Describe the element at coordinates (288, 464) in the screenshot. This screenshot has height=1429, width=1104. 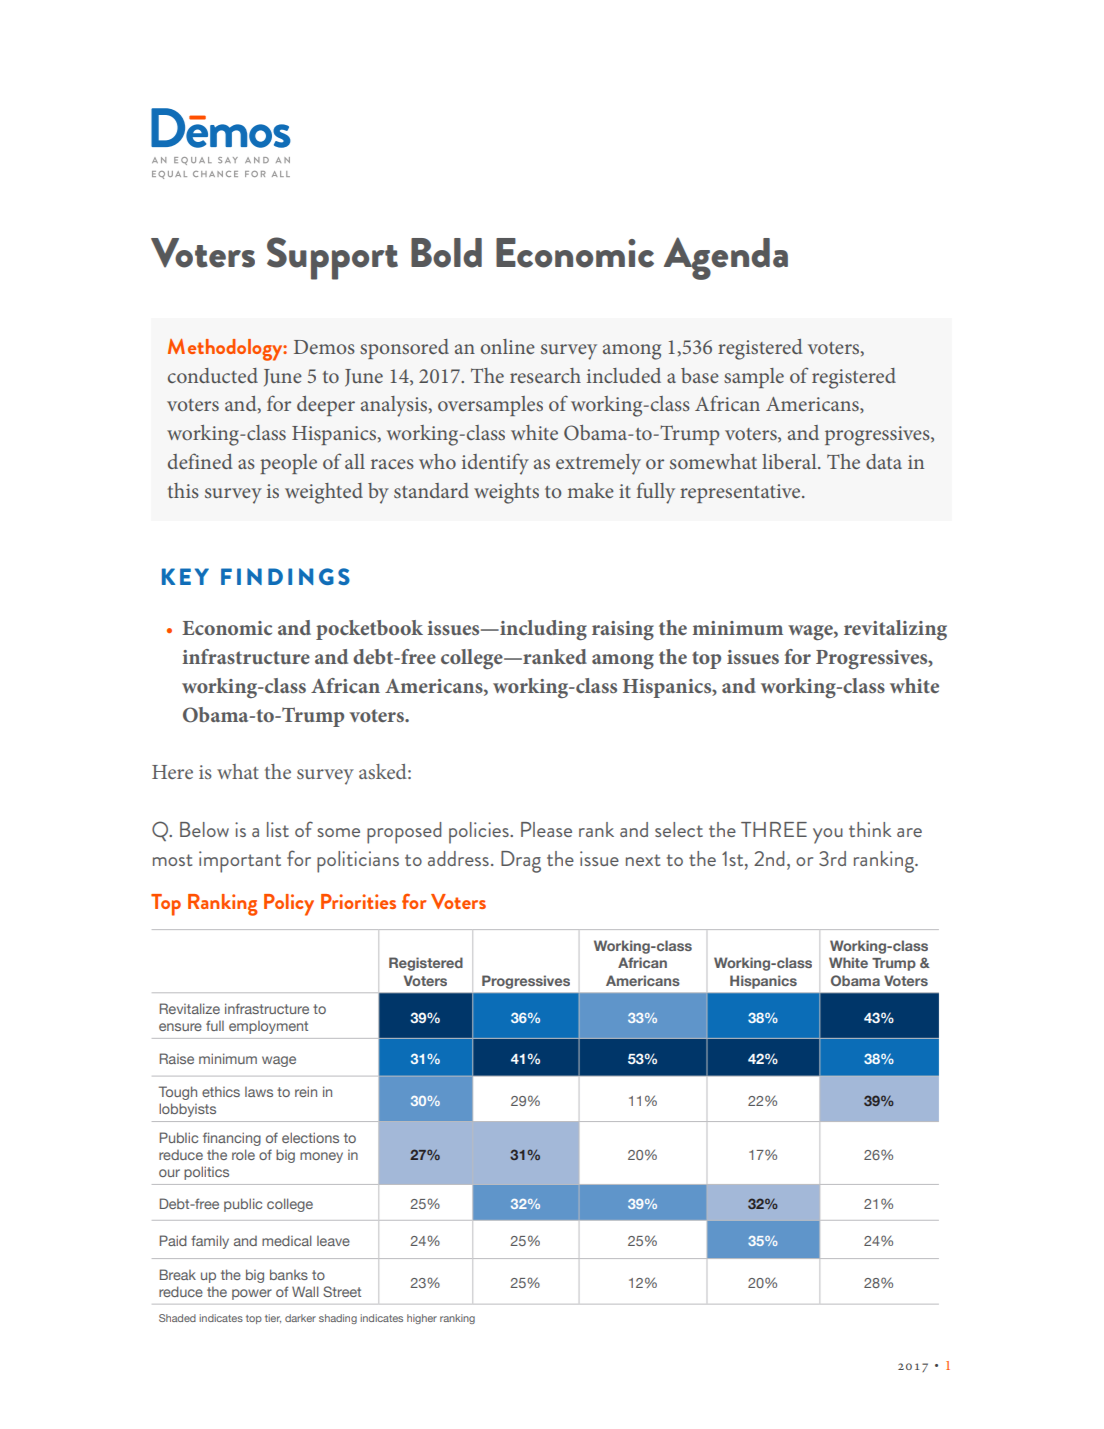
I see `people` at that location.
